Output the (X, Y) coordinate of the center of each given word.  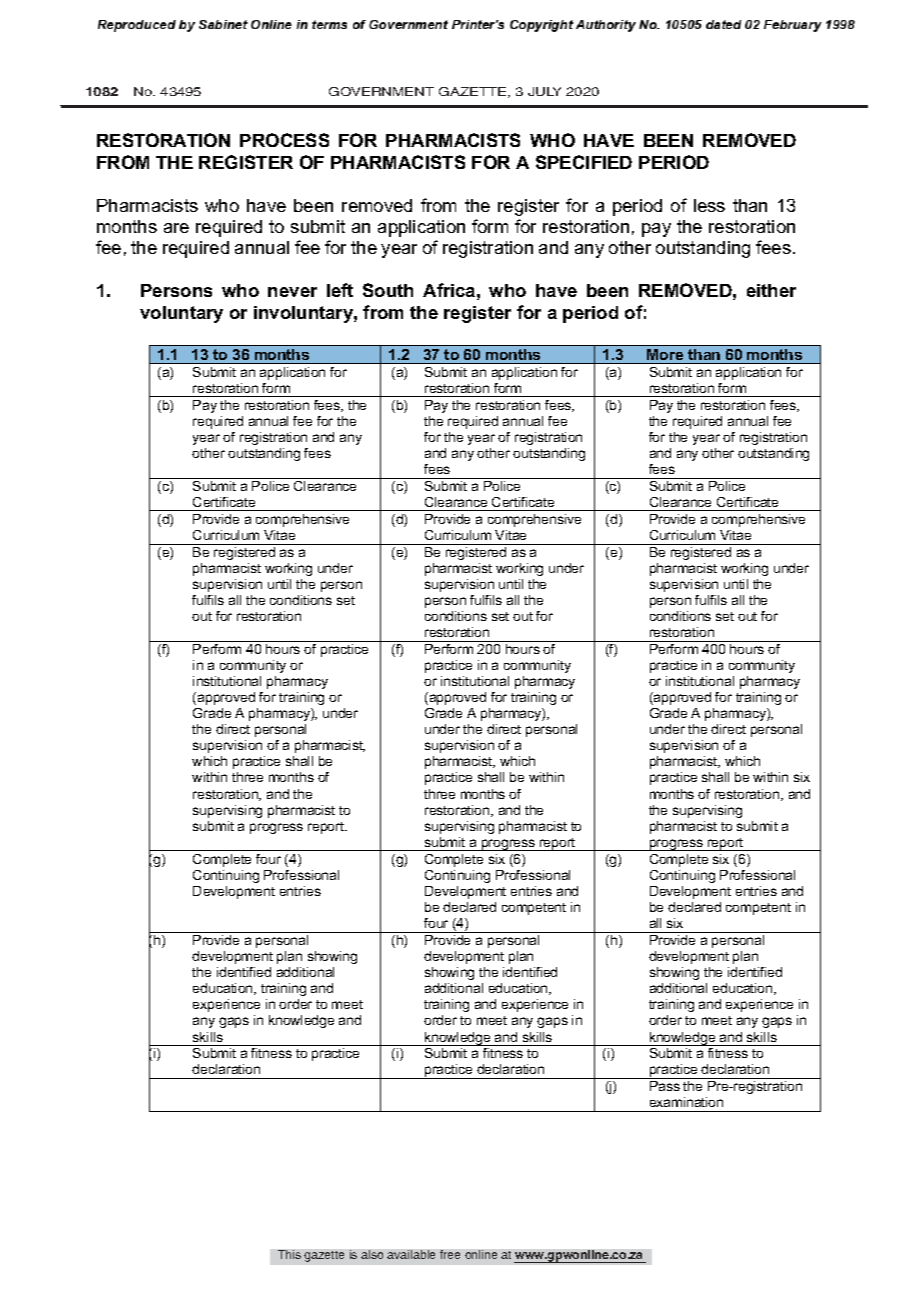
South (388, 290)
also (372, 1254)
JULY (544, 91)
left (340, 290)
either (771, 290)
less (709, 205)
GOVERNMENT (381, 91)
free (450, 1254)
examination (686, 1102)
